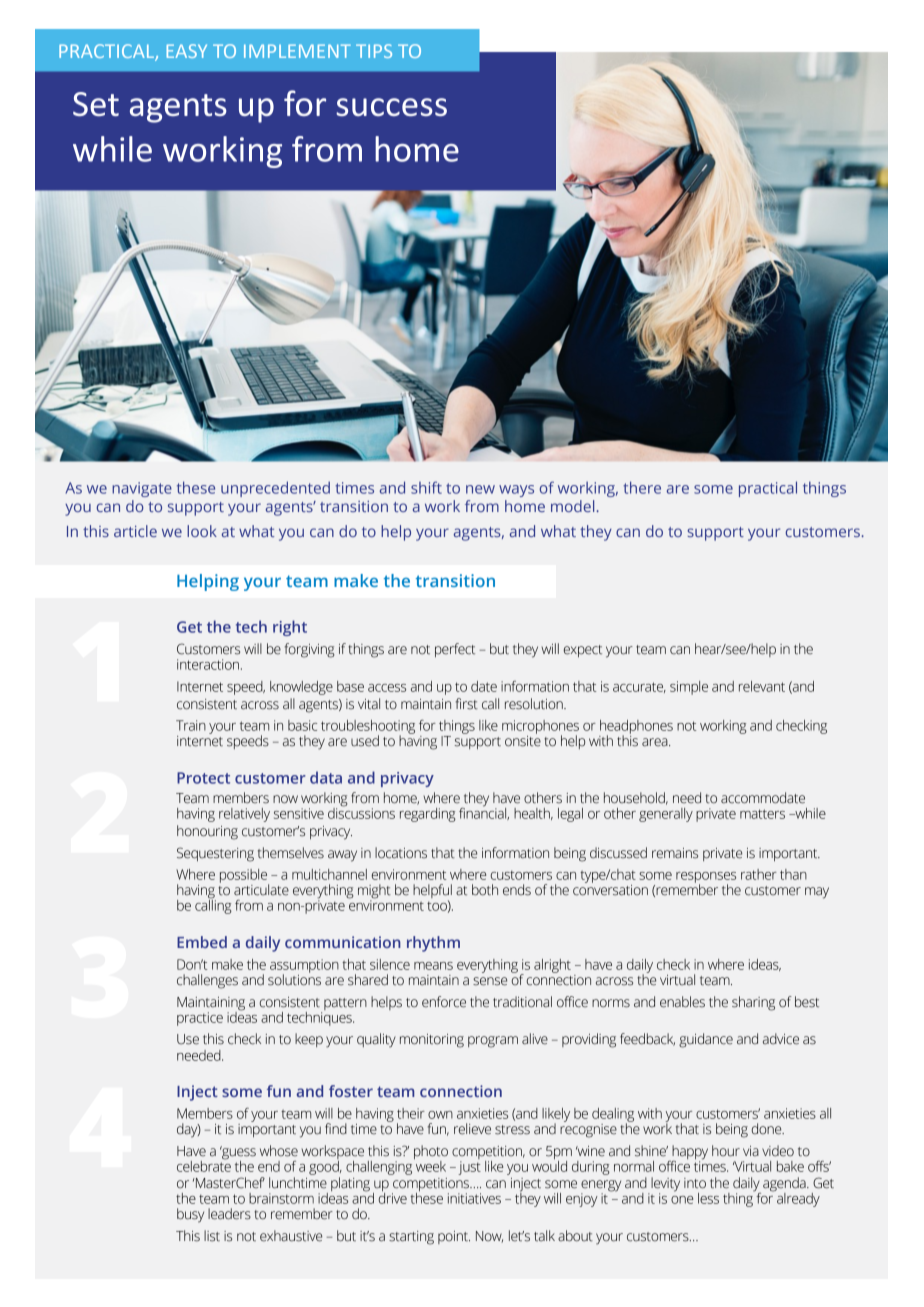 The height and width of the document is (1307, 924). Describe the element at coordinates (706, 878) in the document. I see `responses` at that location.
